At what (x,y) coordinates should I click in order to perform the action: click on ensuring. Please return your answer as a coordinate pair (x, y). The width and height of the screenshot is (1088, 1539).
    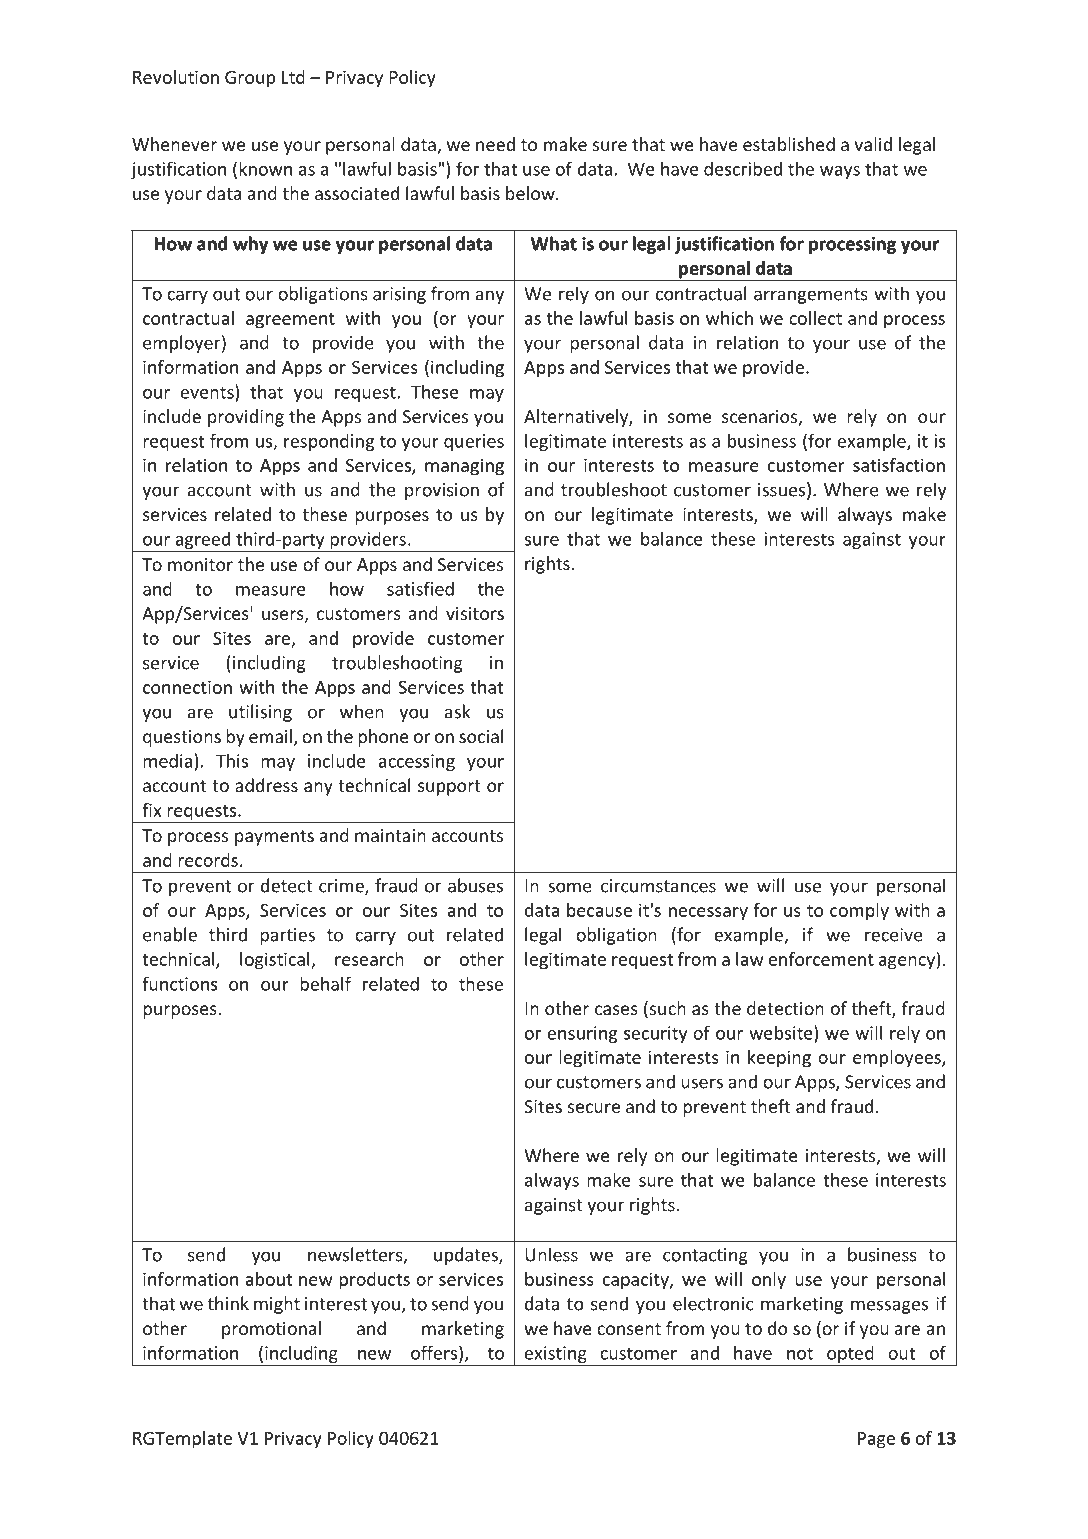
    Looking at the image, I should click on (582, 1034).
